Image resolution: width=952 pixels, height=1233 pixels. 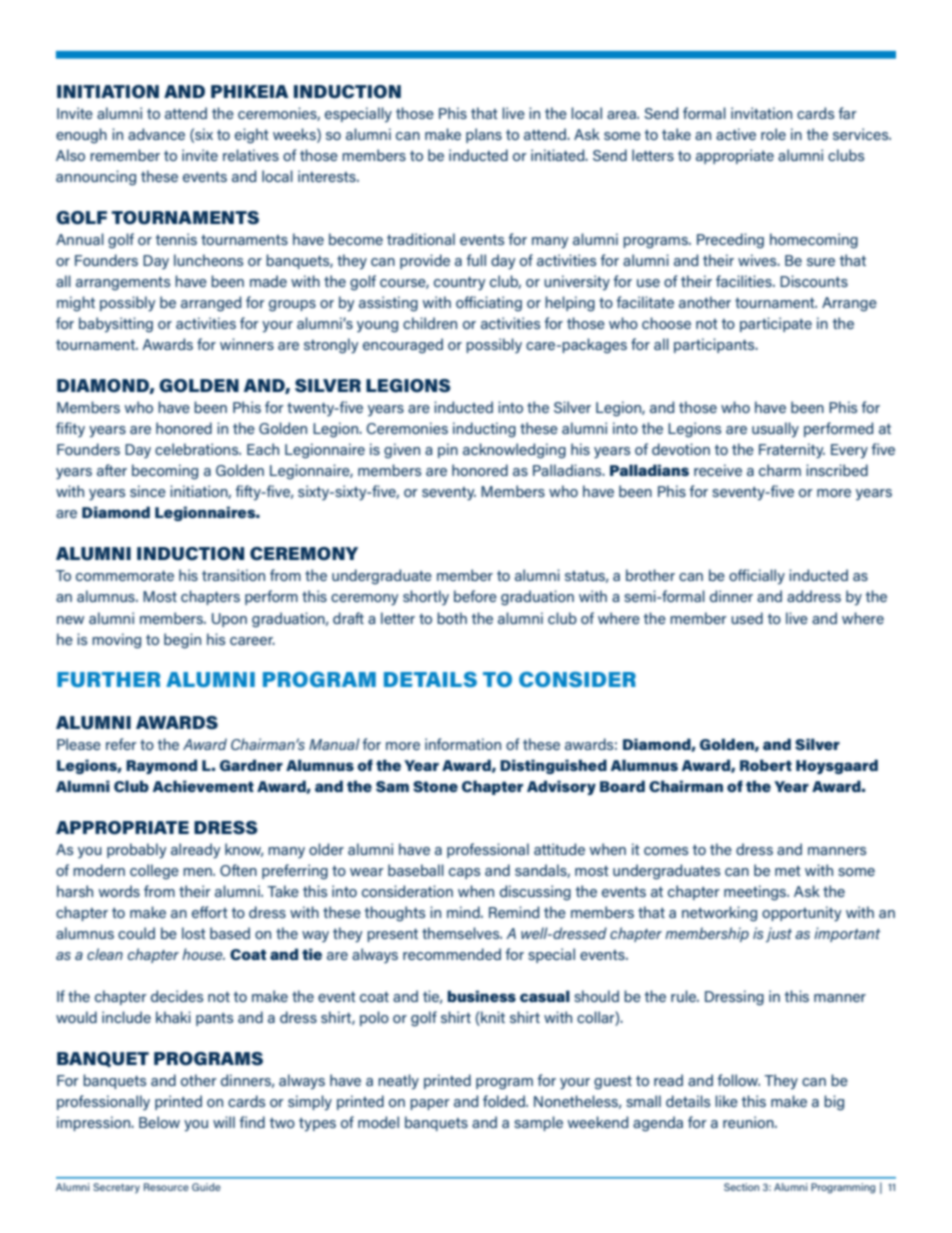 I want to click on role, so click(x=773, y=134).
